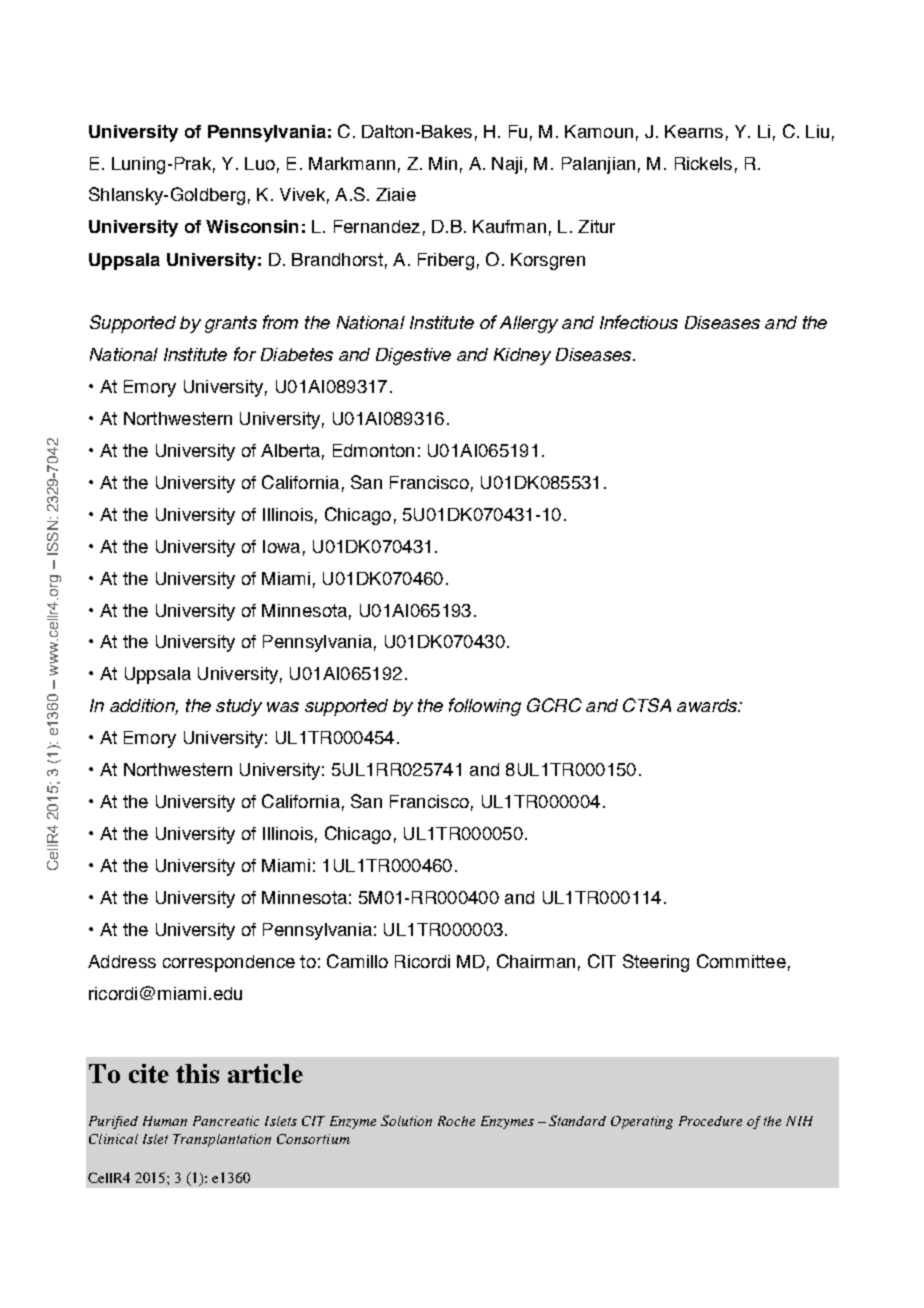 This image has width=924, height=1308. Describe the element at coordinates (290, 450) in the image. I see `Alberta` at that location.
